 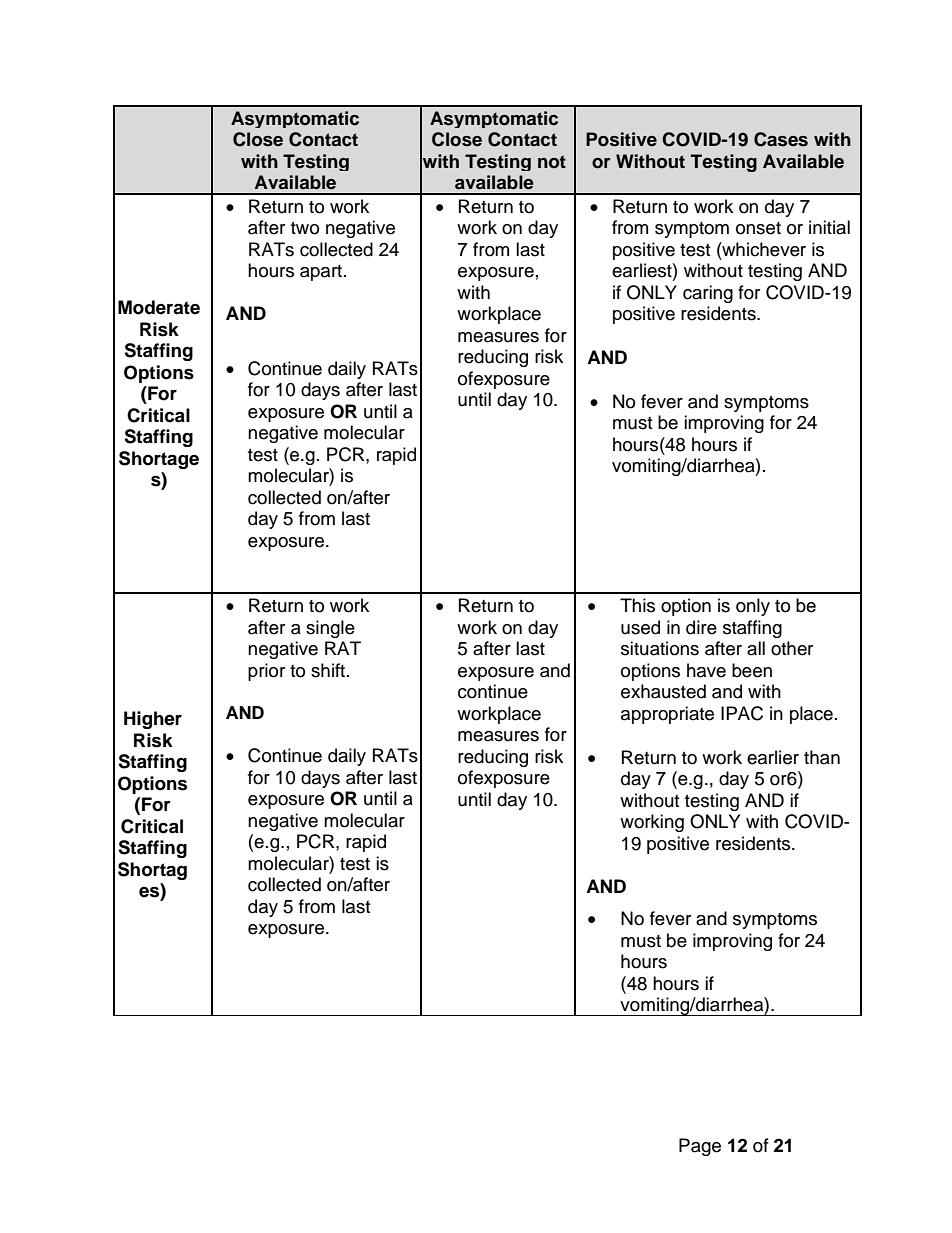 What do you see at coordinates (708, 294) in the screenshot?
I see `caring` at bounding box center [708, 294].
